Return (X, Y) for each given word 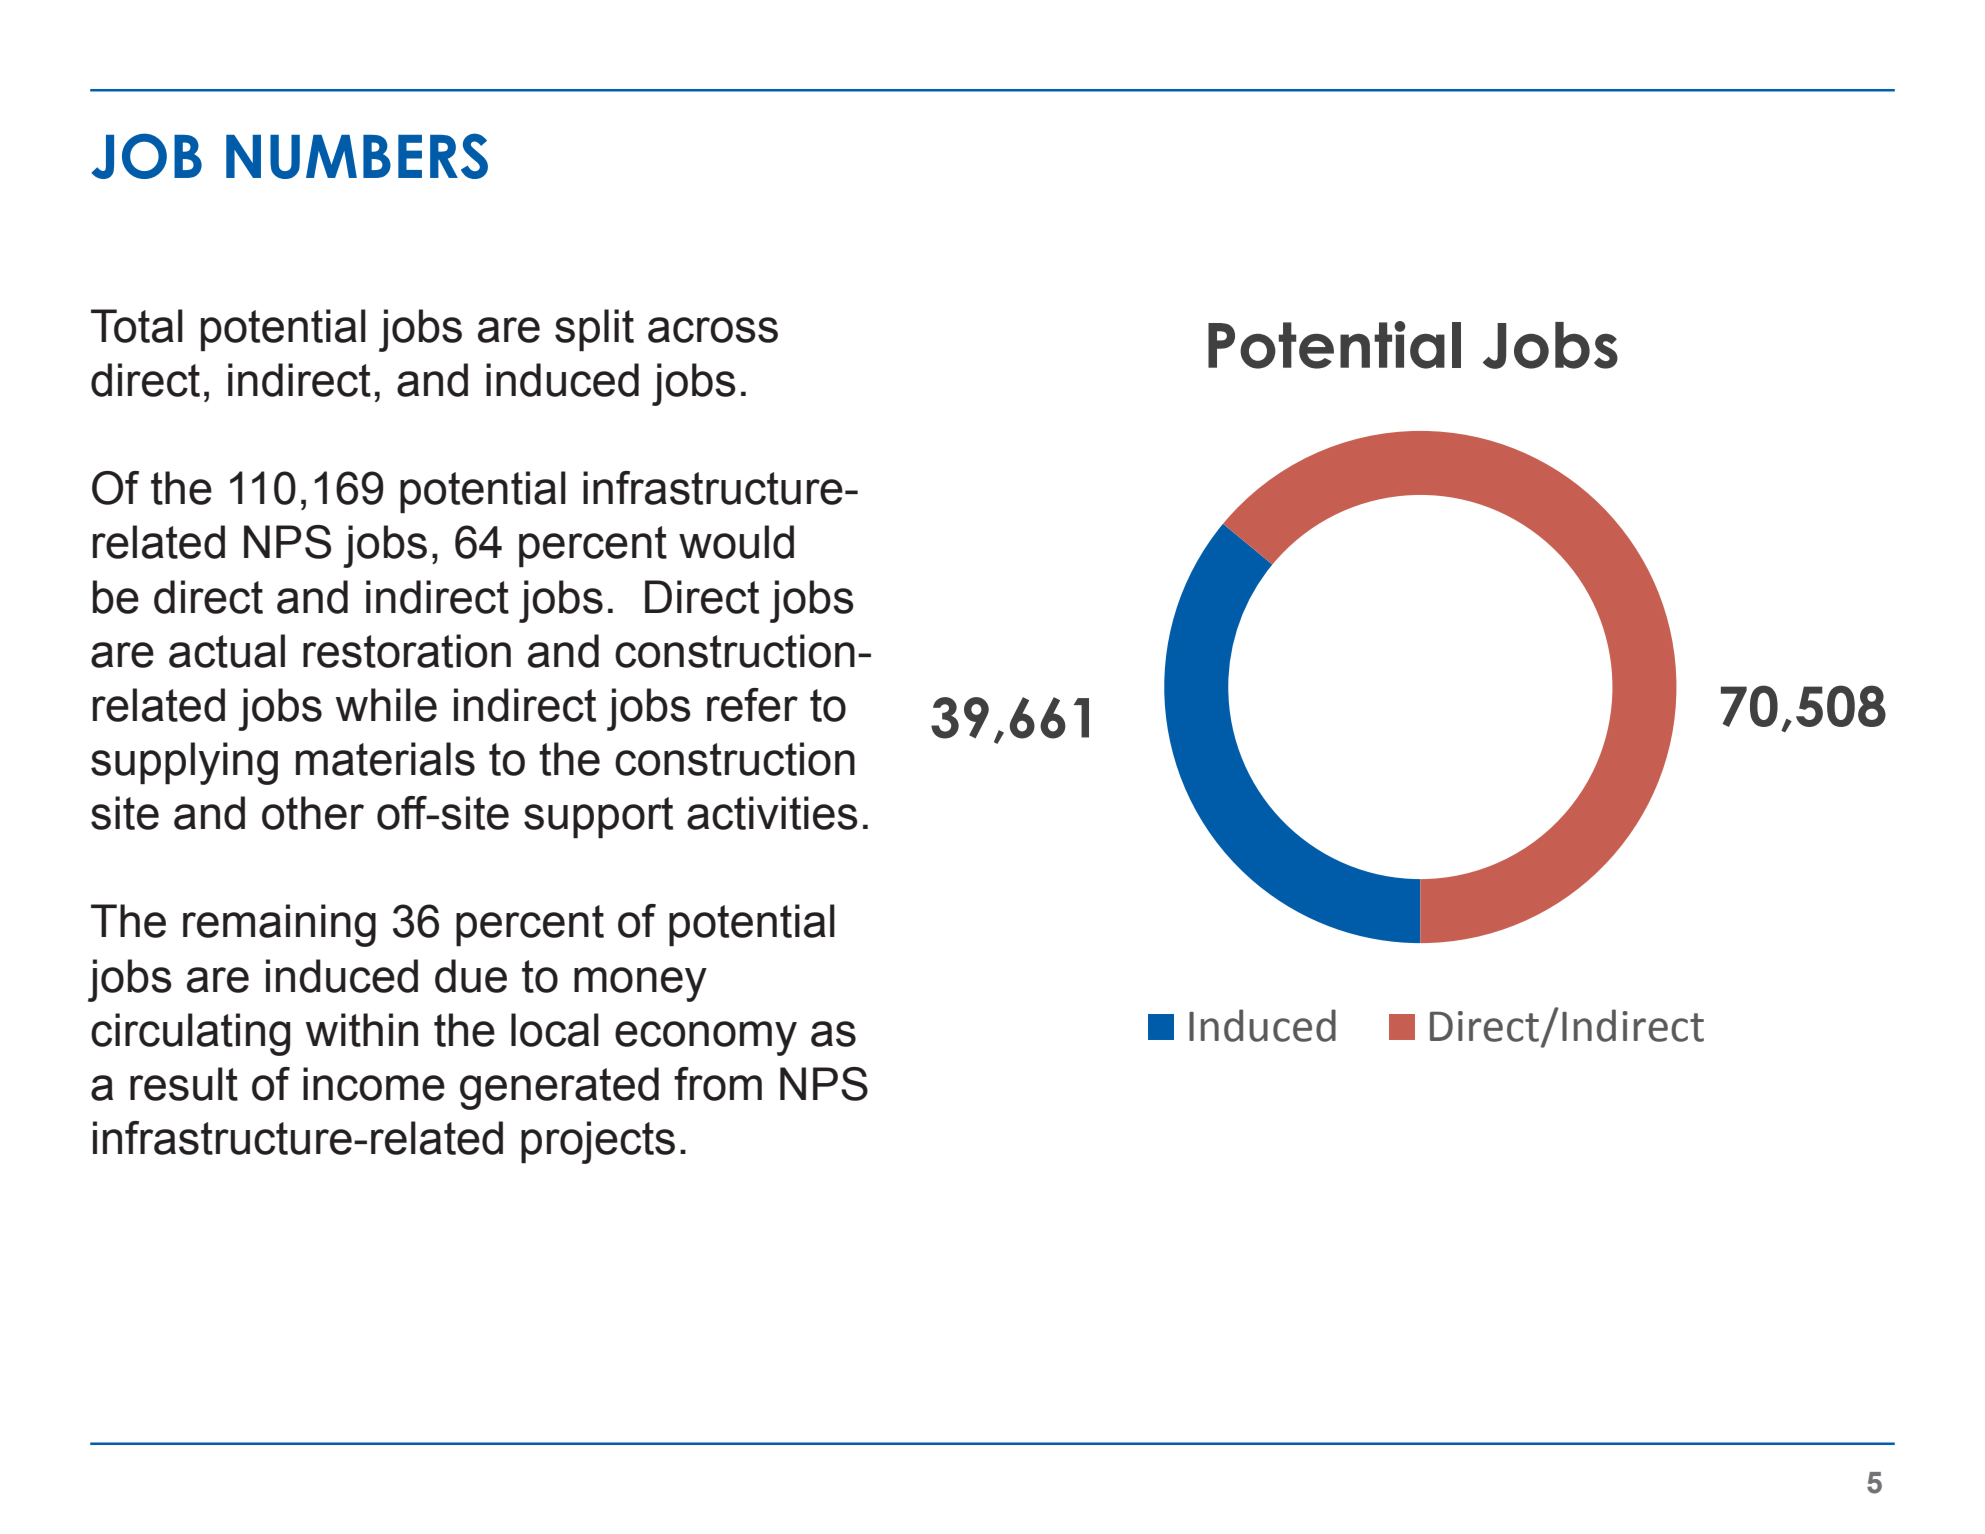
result (184, 1084)
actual (227, 651)
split (594, 330)
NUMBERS (357, 156)
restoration (407, 651)
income (374, 1084)
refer (752, 705)
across (713, 330)
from (718, 1084)
